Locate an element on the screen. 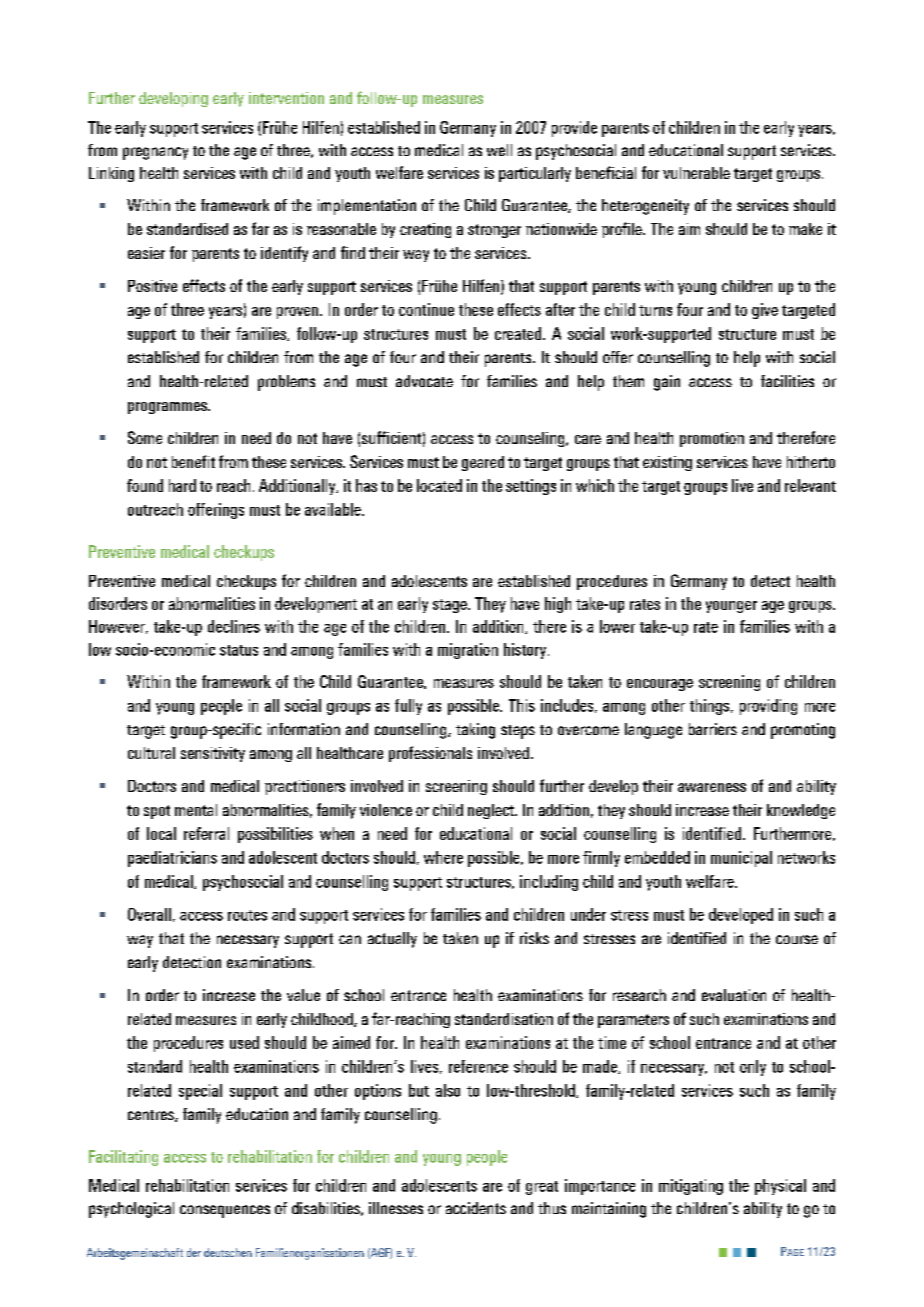 The image size is (924, 1307). status is located at coordinates (239, 650).
